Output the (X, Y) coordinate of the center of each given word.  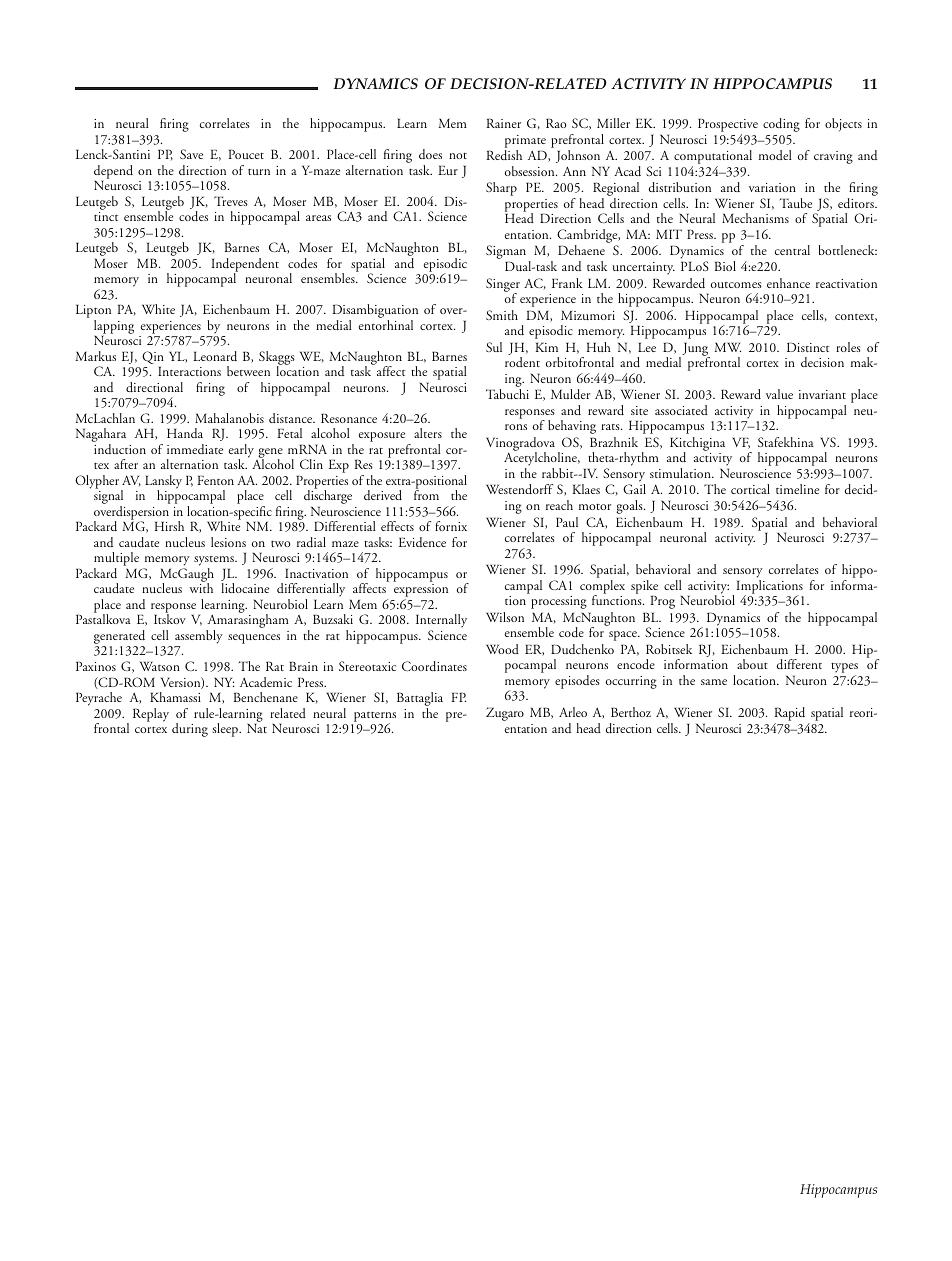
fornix (451, 526)
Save (191, 154)
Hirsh (169, 526)
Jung (695, 350)
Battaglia (420, 700)
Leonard (215, 356)
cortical (750, 489)
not (458, 156)
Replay (151, 715)
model (775, 155)
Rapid (789, 715)
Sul (494, 347)
